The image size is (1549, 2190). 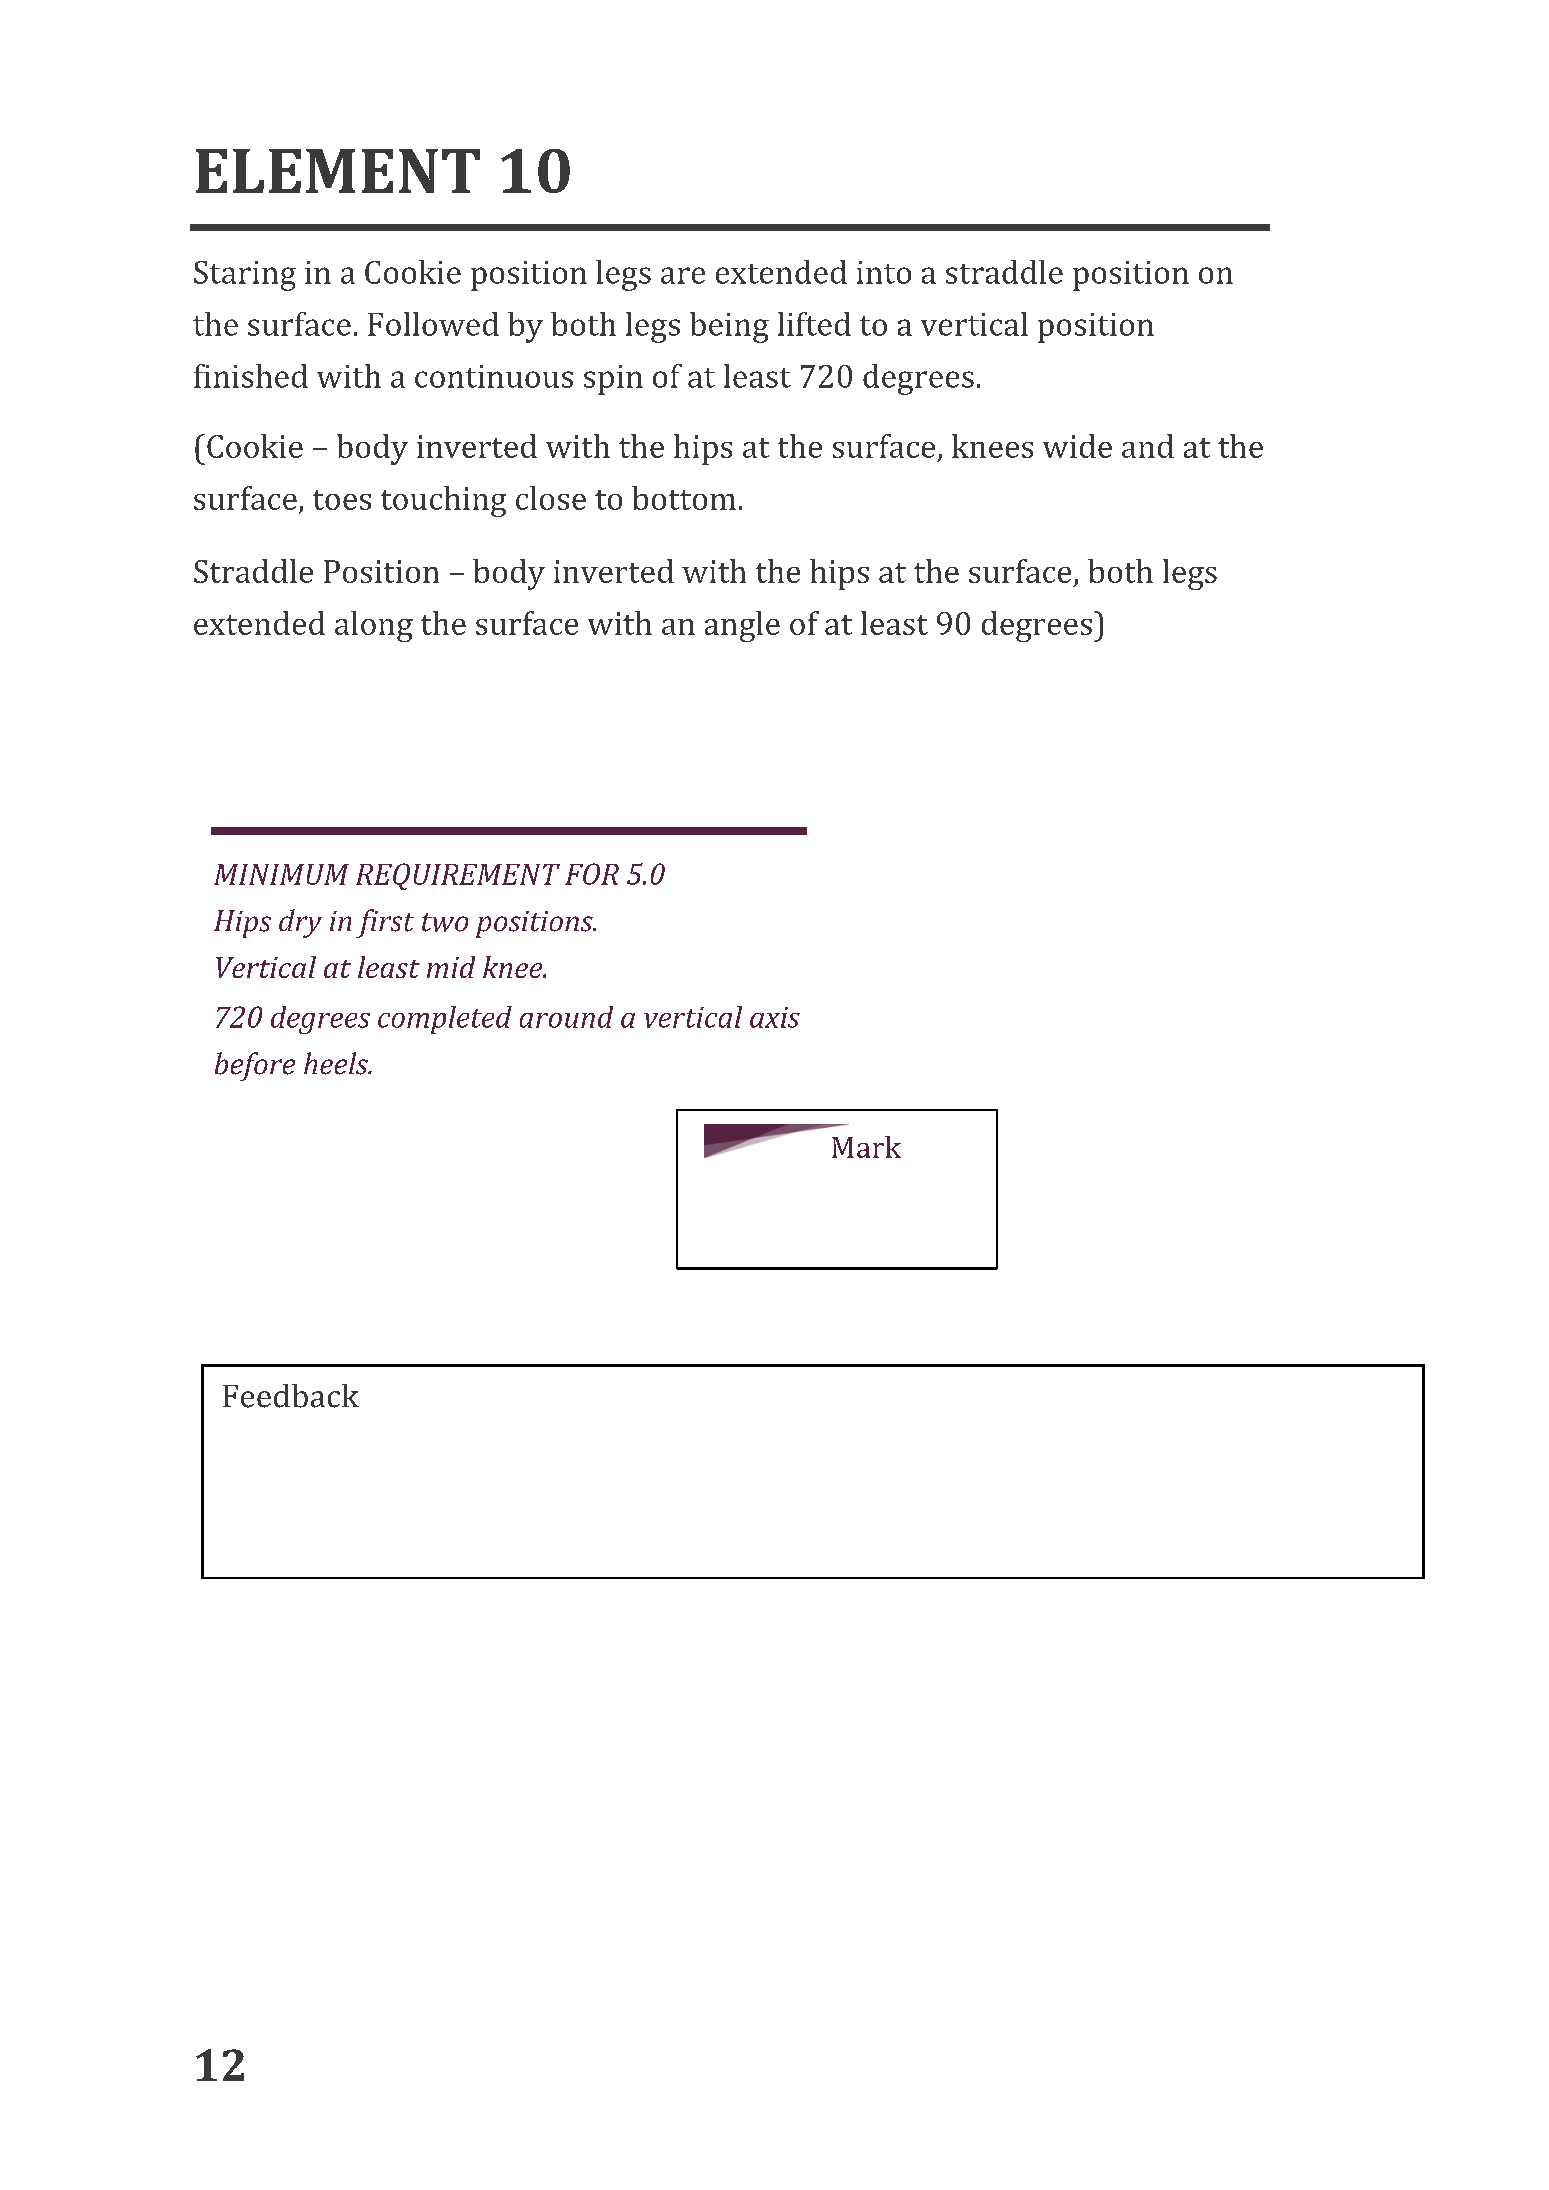 I want to click on Feedback, so click(x=291, y=1396).
